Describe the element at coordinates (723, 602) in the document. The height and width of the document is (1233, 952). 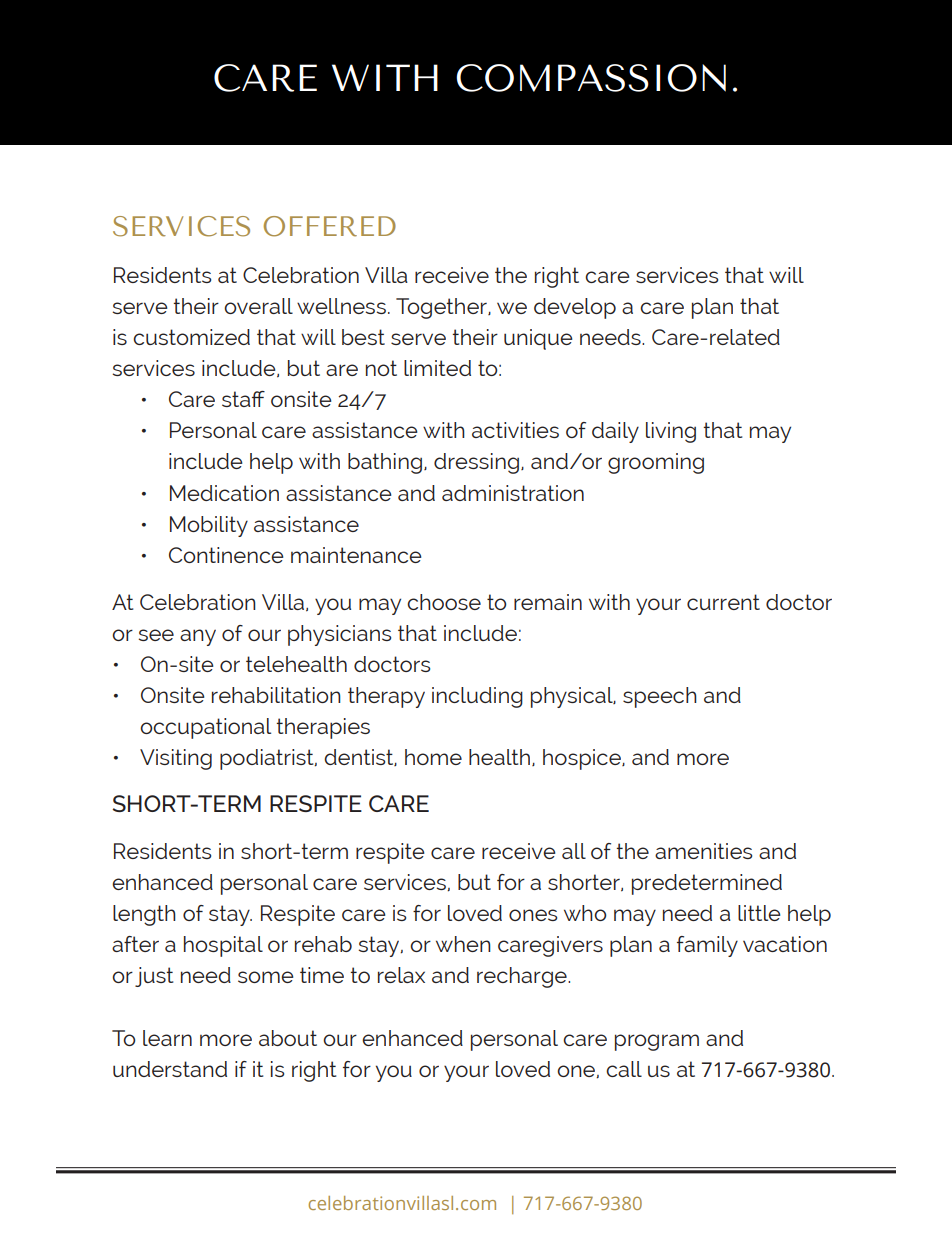
I see `current` at that location.
